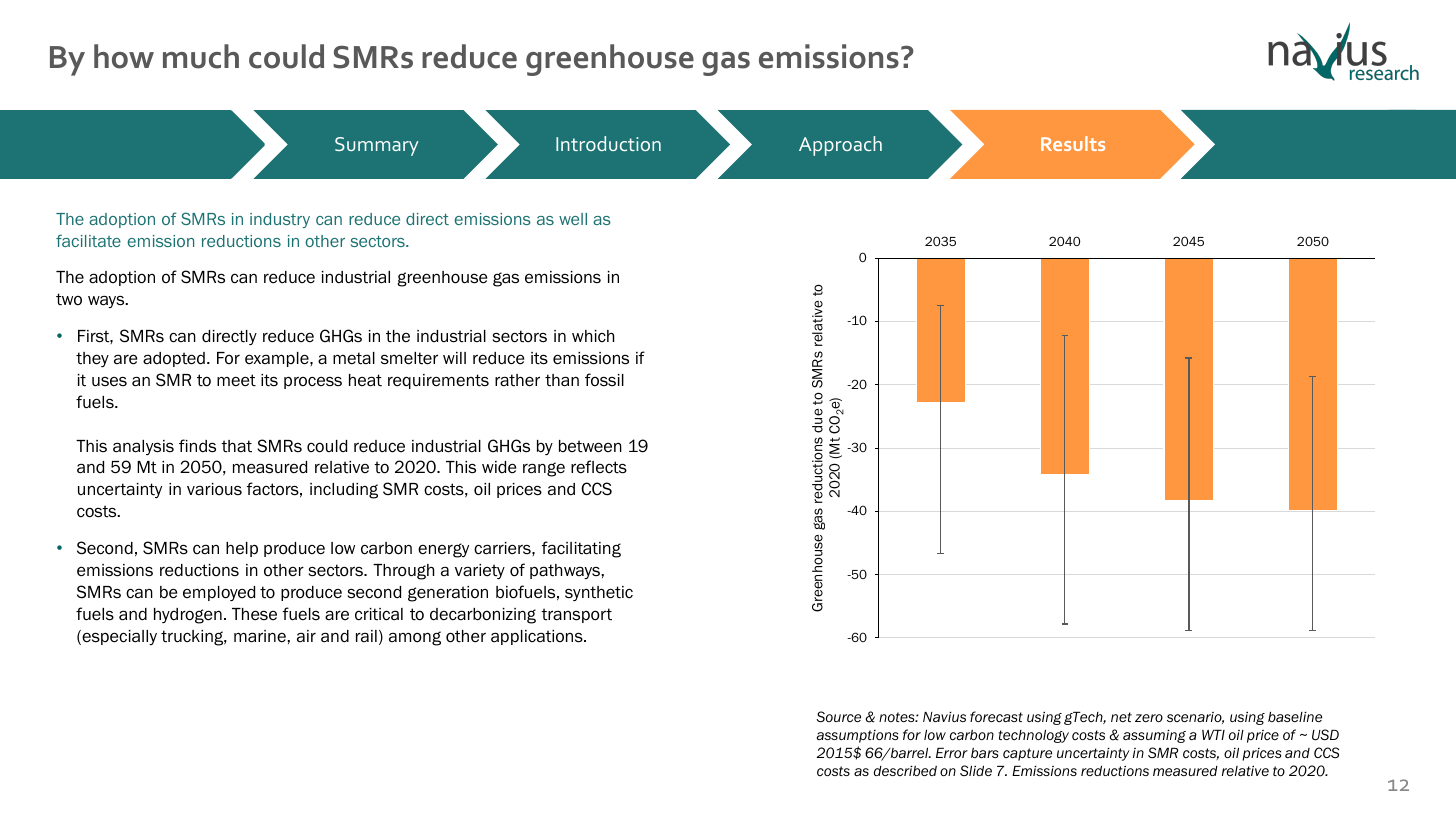 The height and width of the page is (819, 1456). Describe the element at coordinates (1073, 143) in the page. I see `Results` at that location.
